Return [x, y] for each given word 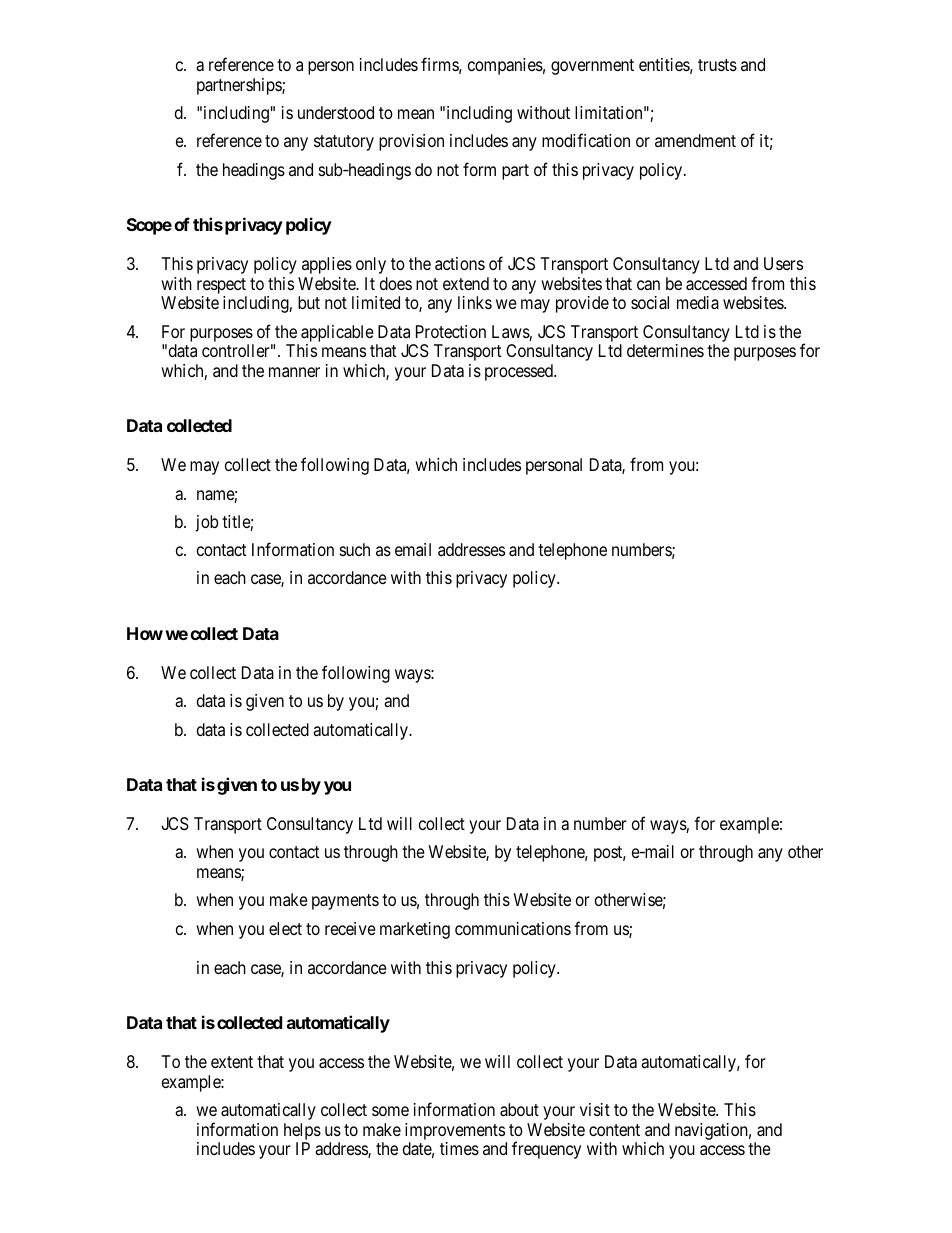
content [614, 1130]
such [355, 549]
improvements [455, 1131]
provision [411, 142]
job [207, 523]
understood [336, 112]
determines [665, 350]
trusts [717, 65]
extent [232, 1062]
